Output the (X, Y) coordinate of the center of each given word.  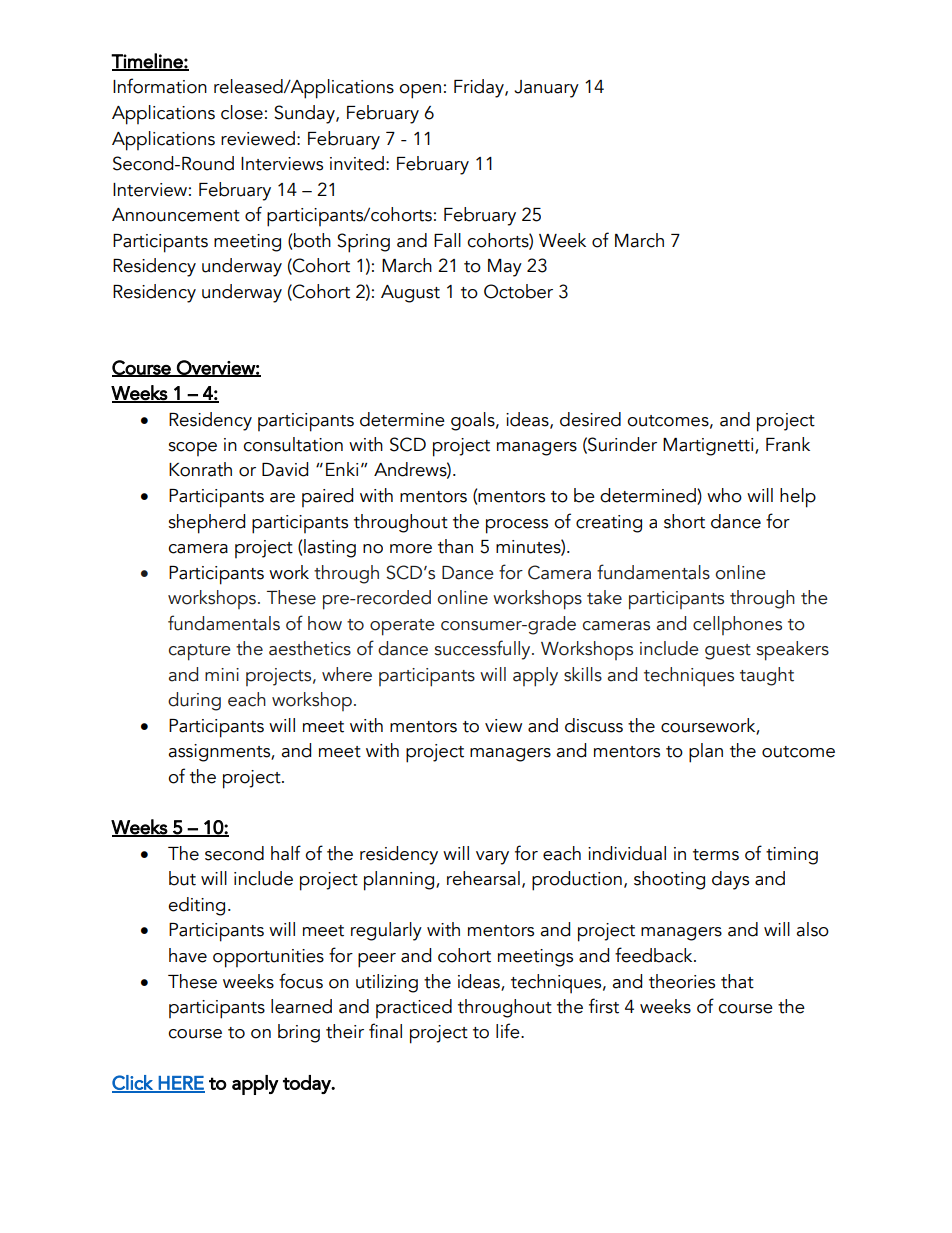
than (455, 546)
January (546, 89)
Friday (480, 88)
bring (299, 1033)
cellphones (737, 625)
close (242, 112)
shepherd (206, 524)
